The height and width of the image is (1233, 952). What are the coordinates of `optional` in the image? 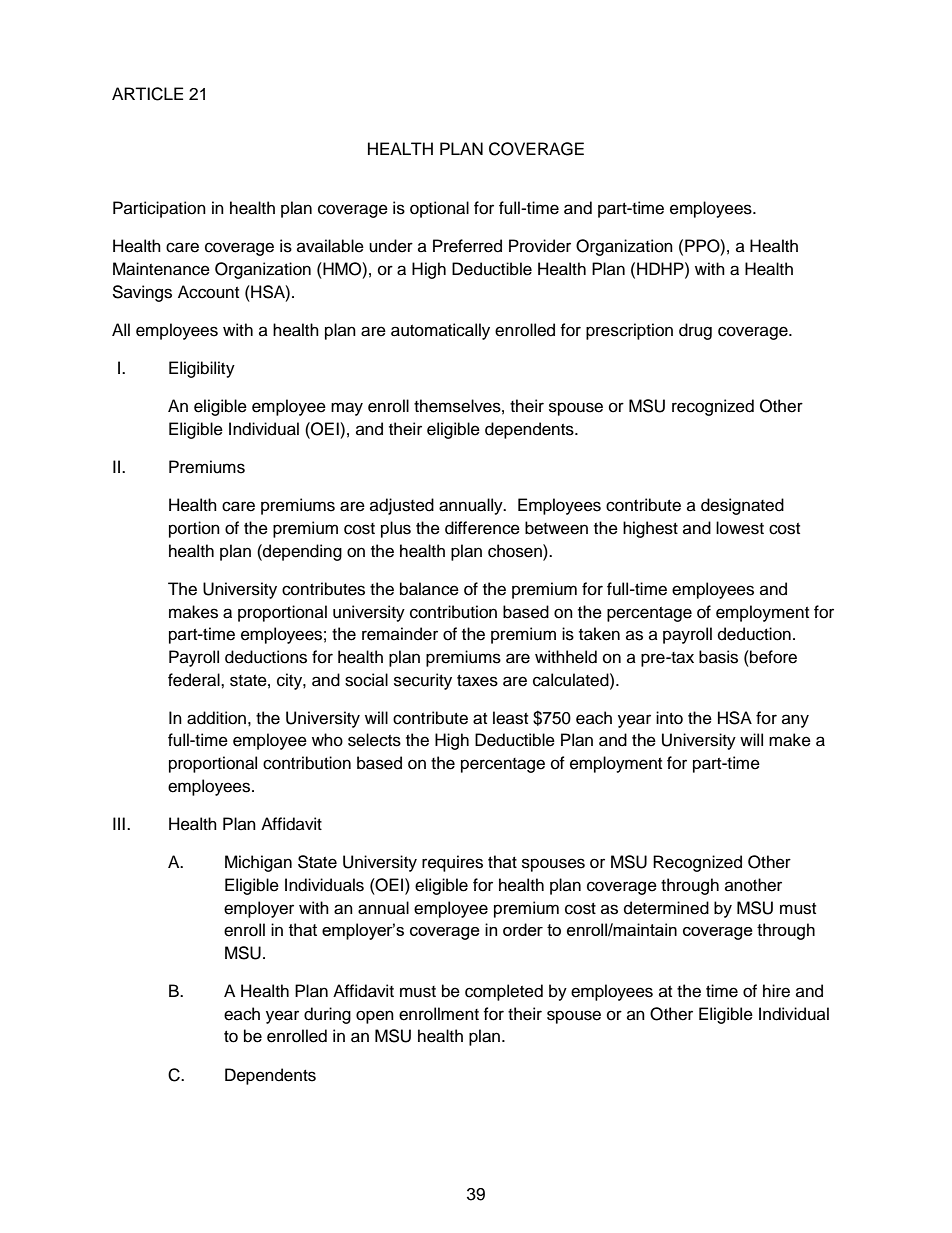 It's located at (439, 209).
